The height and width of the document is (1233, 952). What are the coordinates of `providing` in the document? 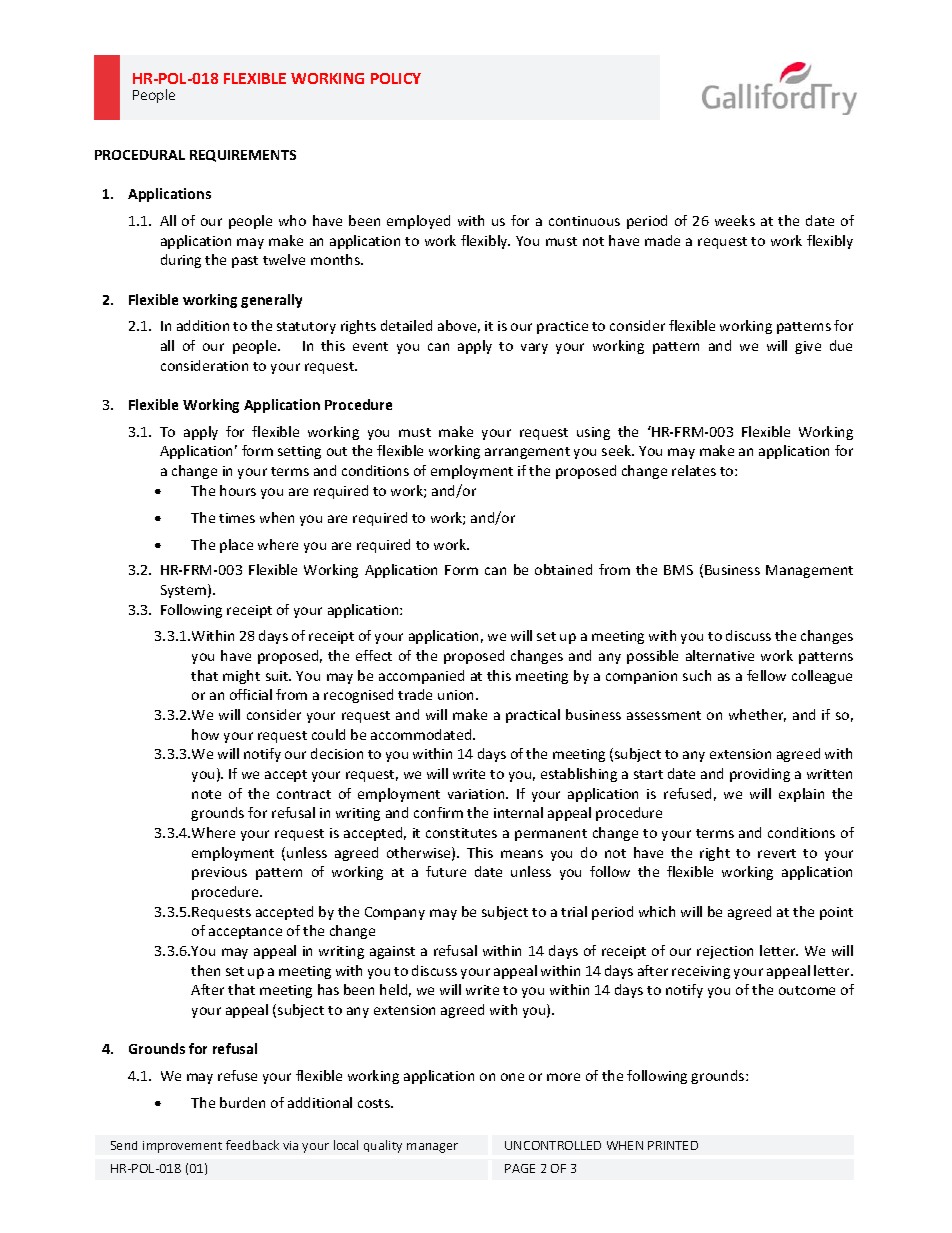 It's located at (760, 775).
